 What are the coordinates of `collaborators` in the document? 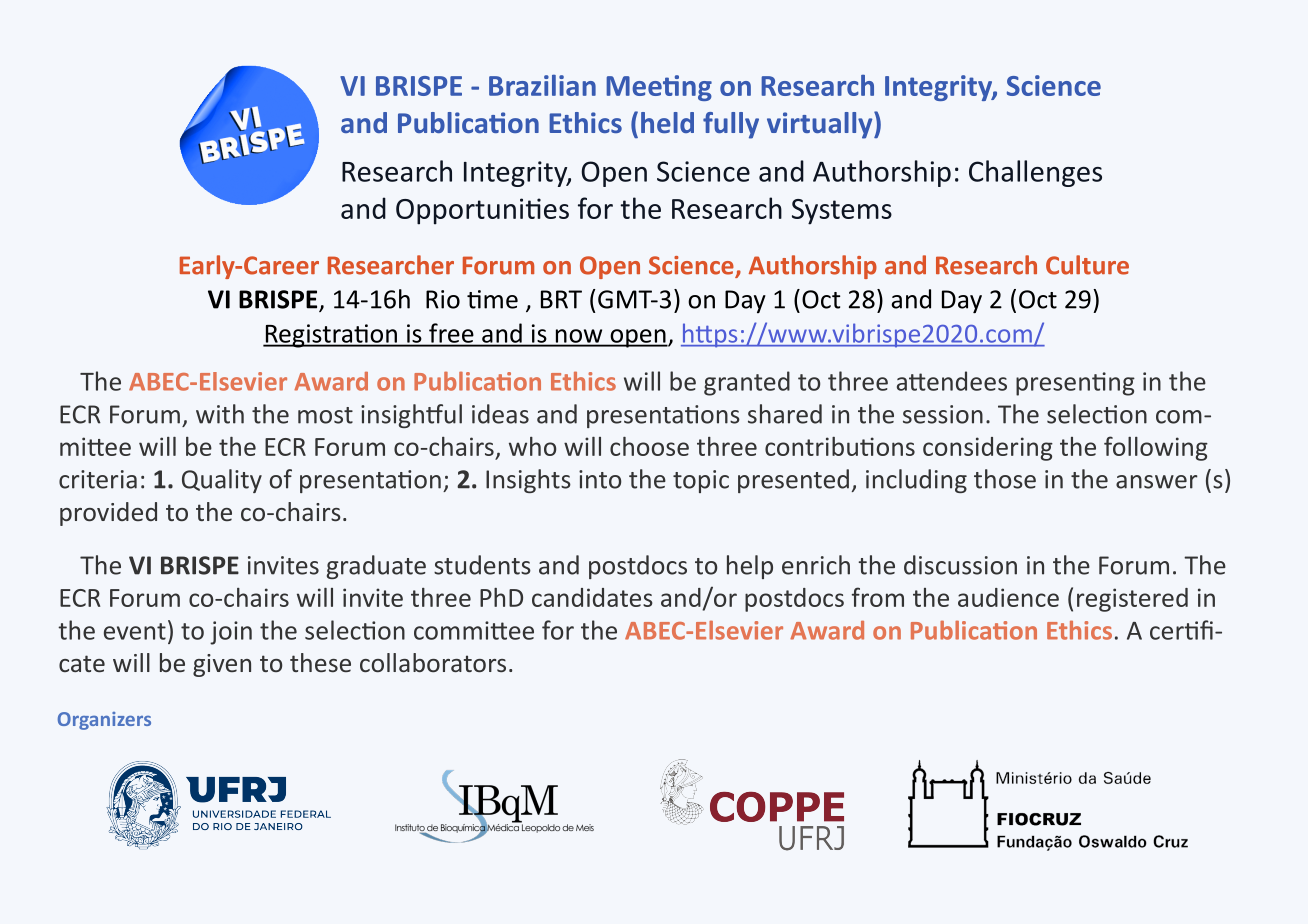 It's located at (433, 662).
